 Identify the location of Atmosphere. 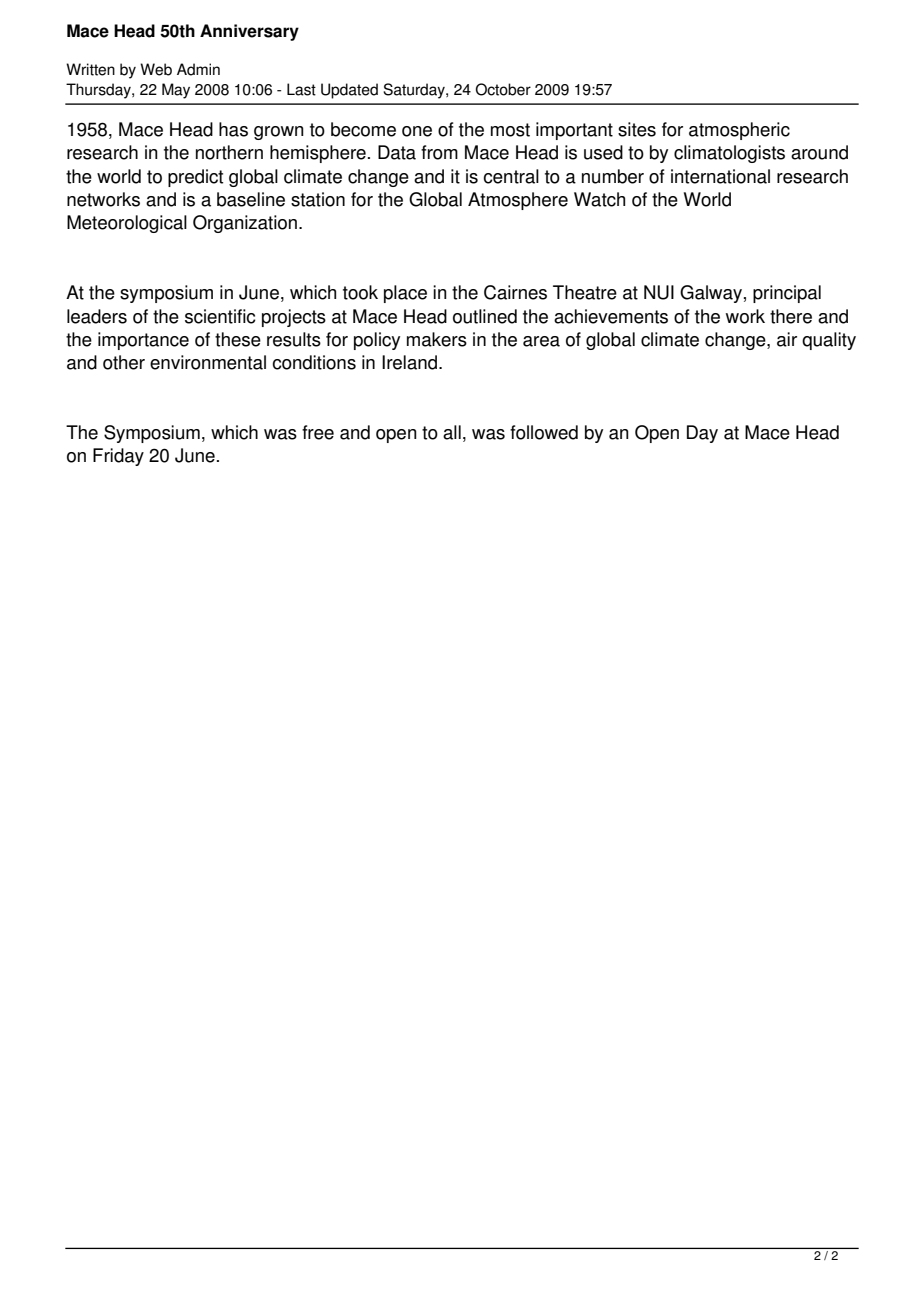
(518, 201).
